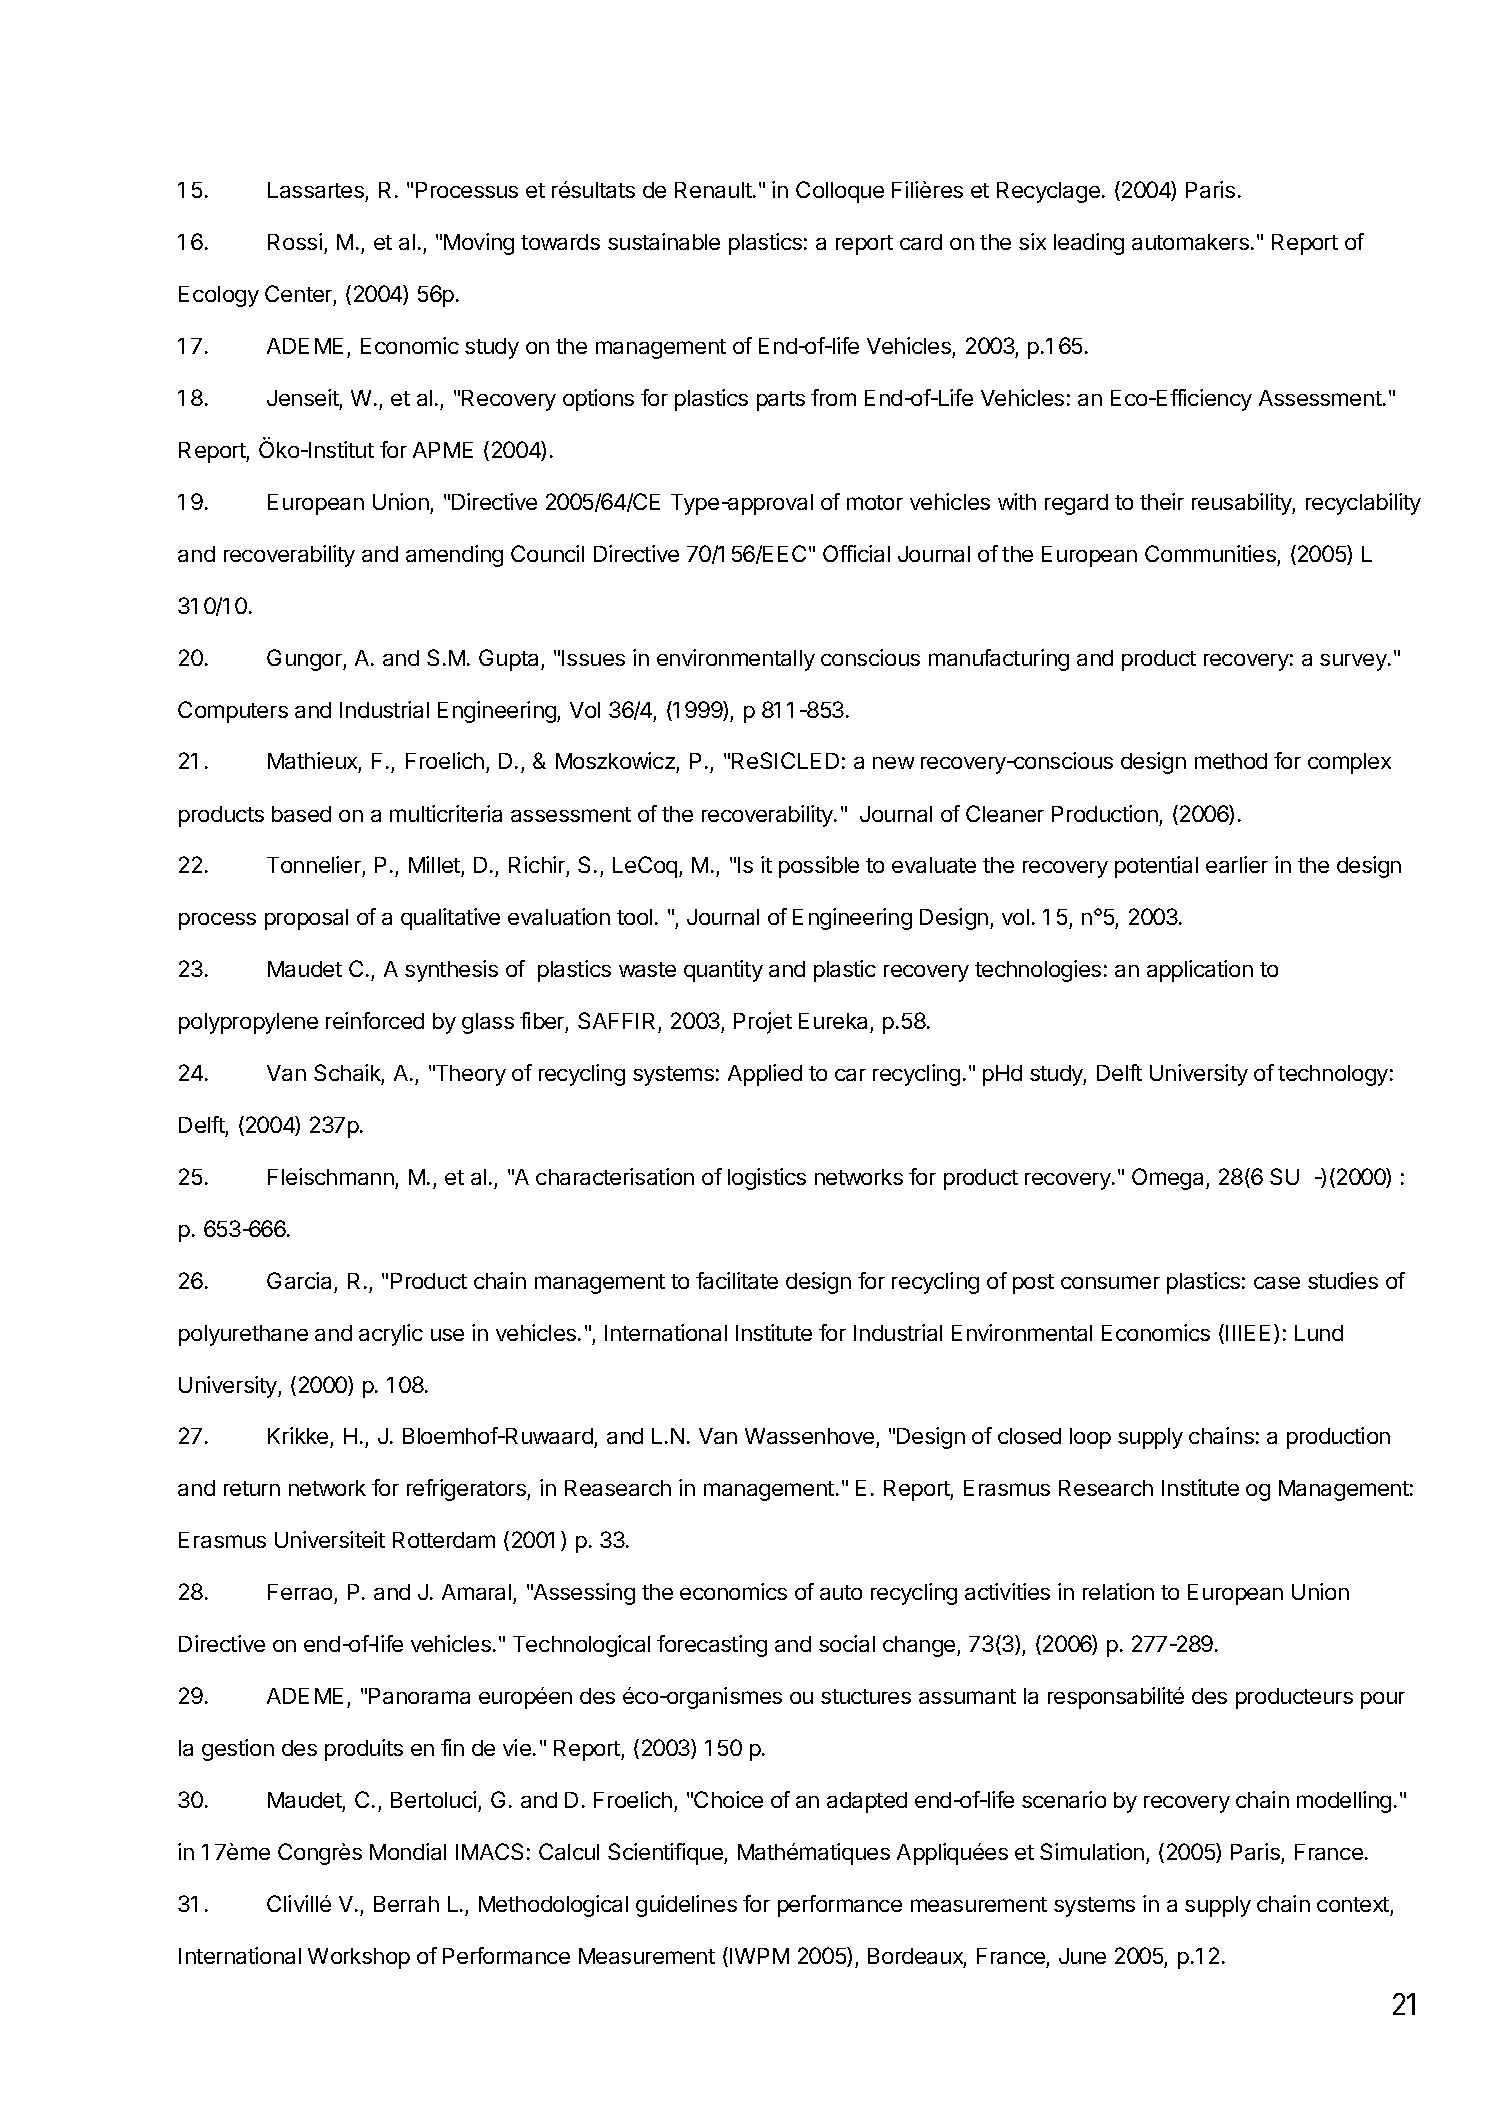 The height and width of the screenshot is (2112, 1492). What do you see at coordinates (737, 1280) in the screenshot?
I see `facilitate` at bounding box center [737, 1280].
